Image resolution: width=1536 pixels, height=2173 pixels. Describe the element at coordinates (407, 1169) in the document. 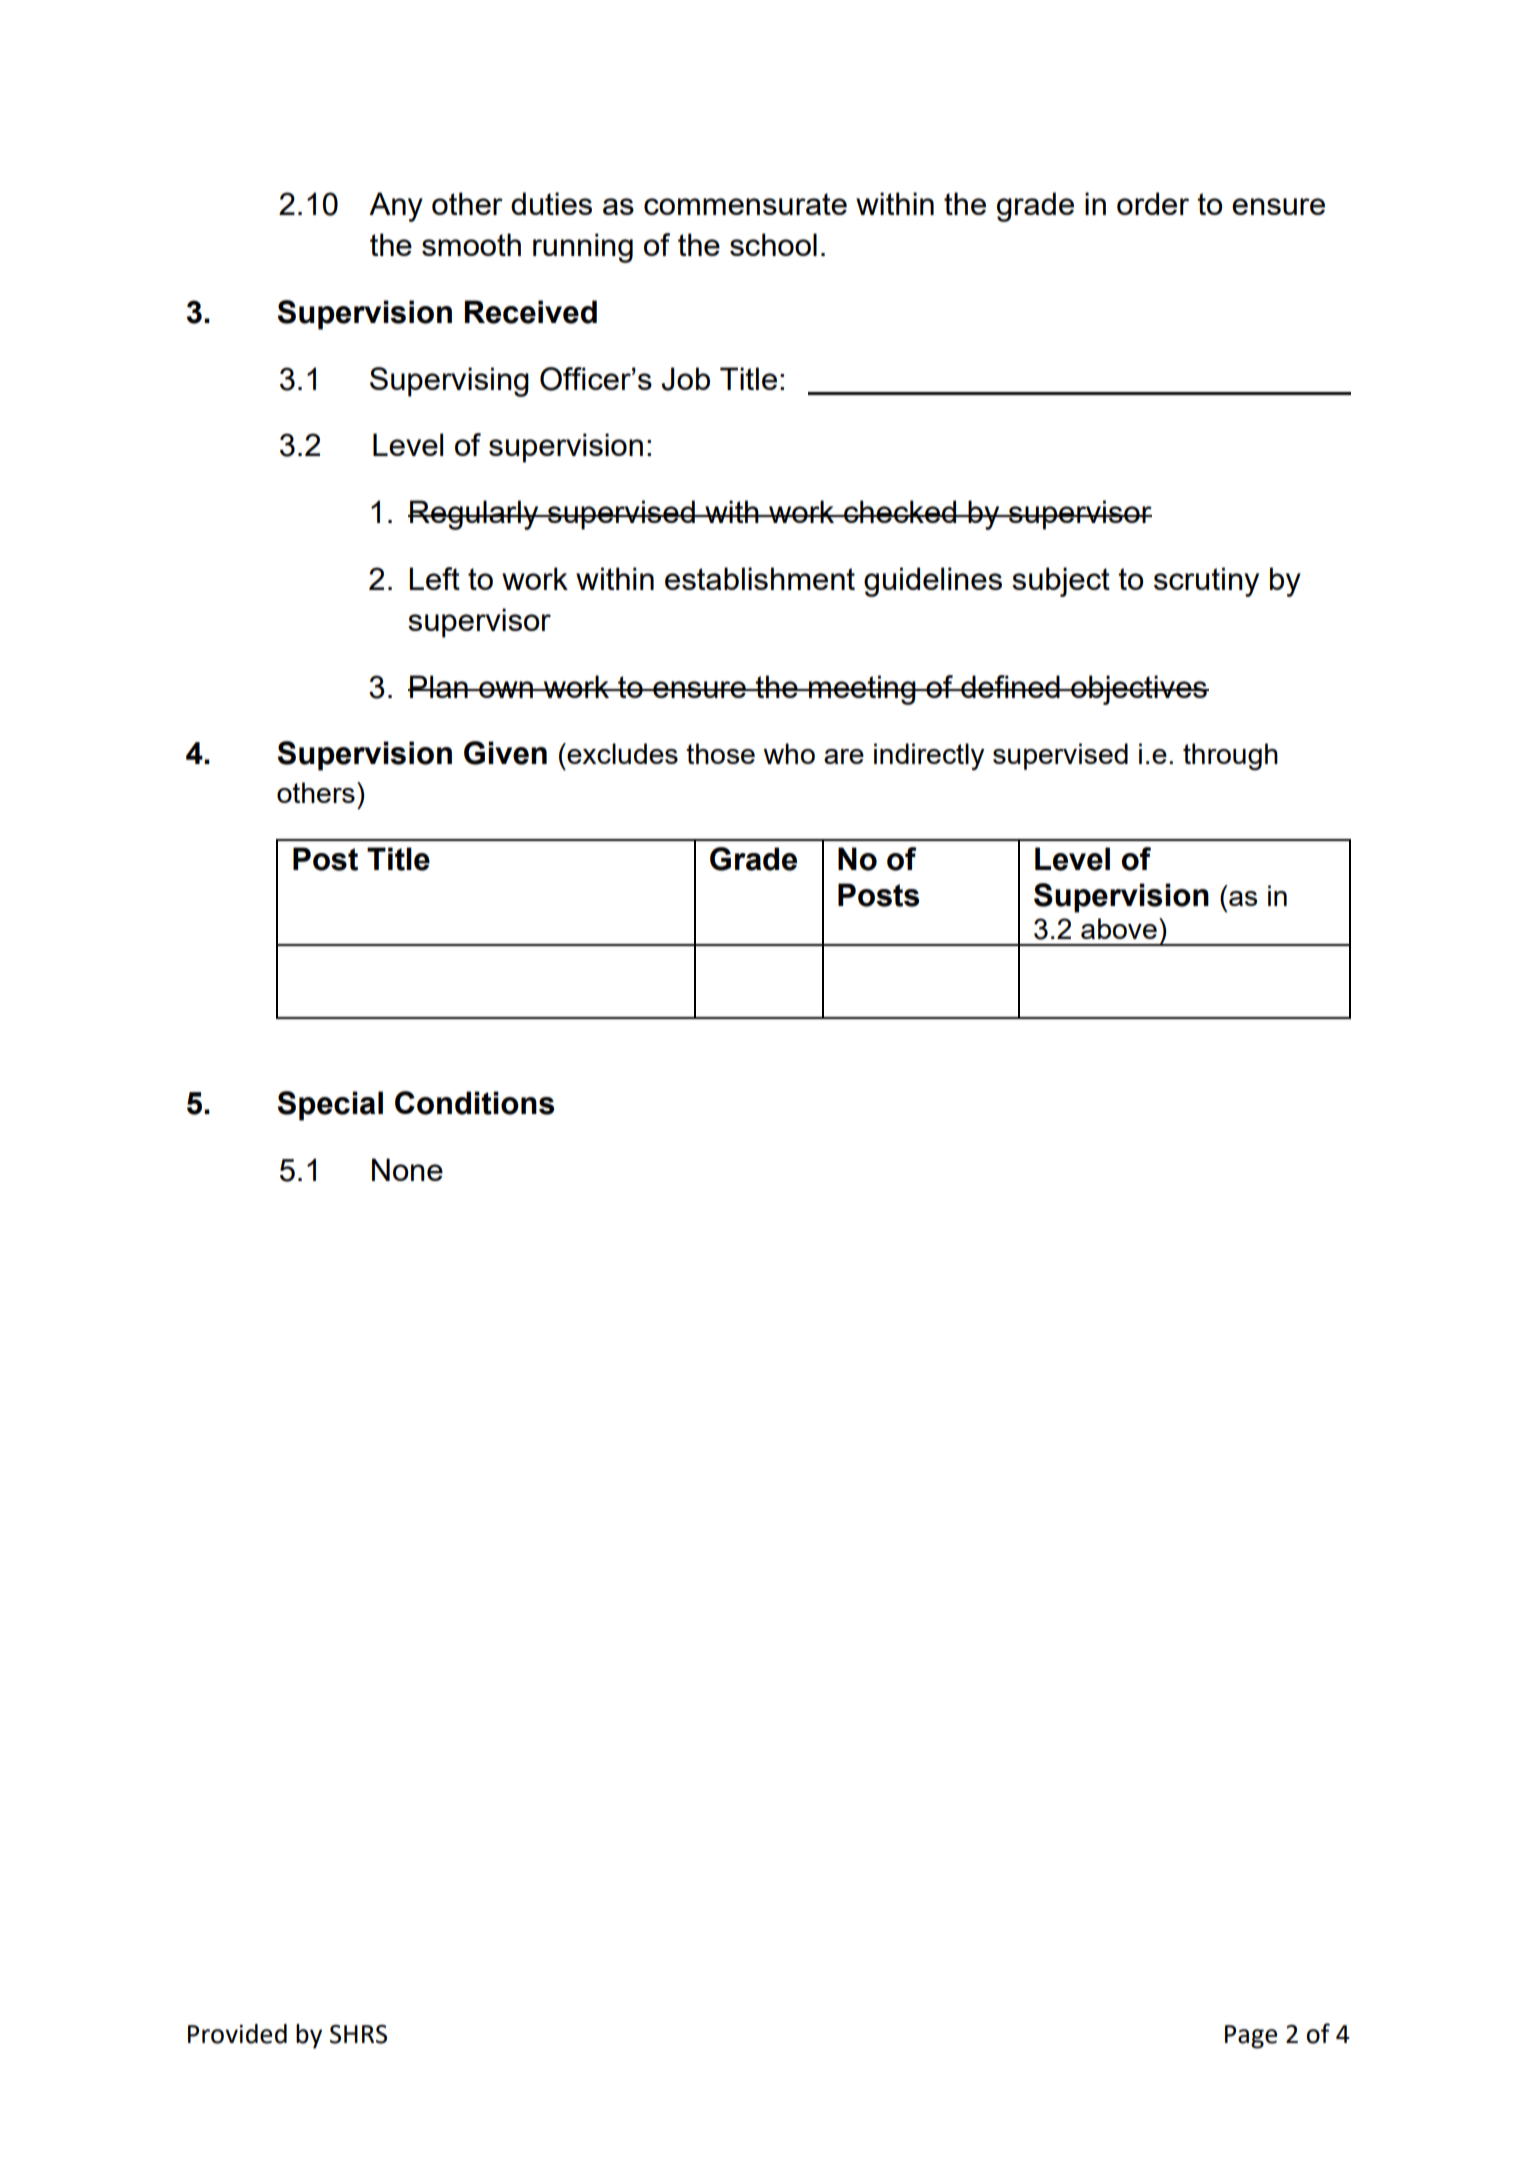

I see `None` at that location.
